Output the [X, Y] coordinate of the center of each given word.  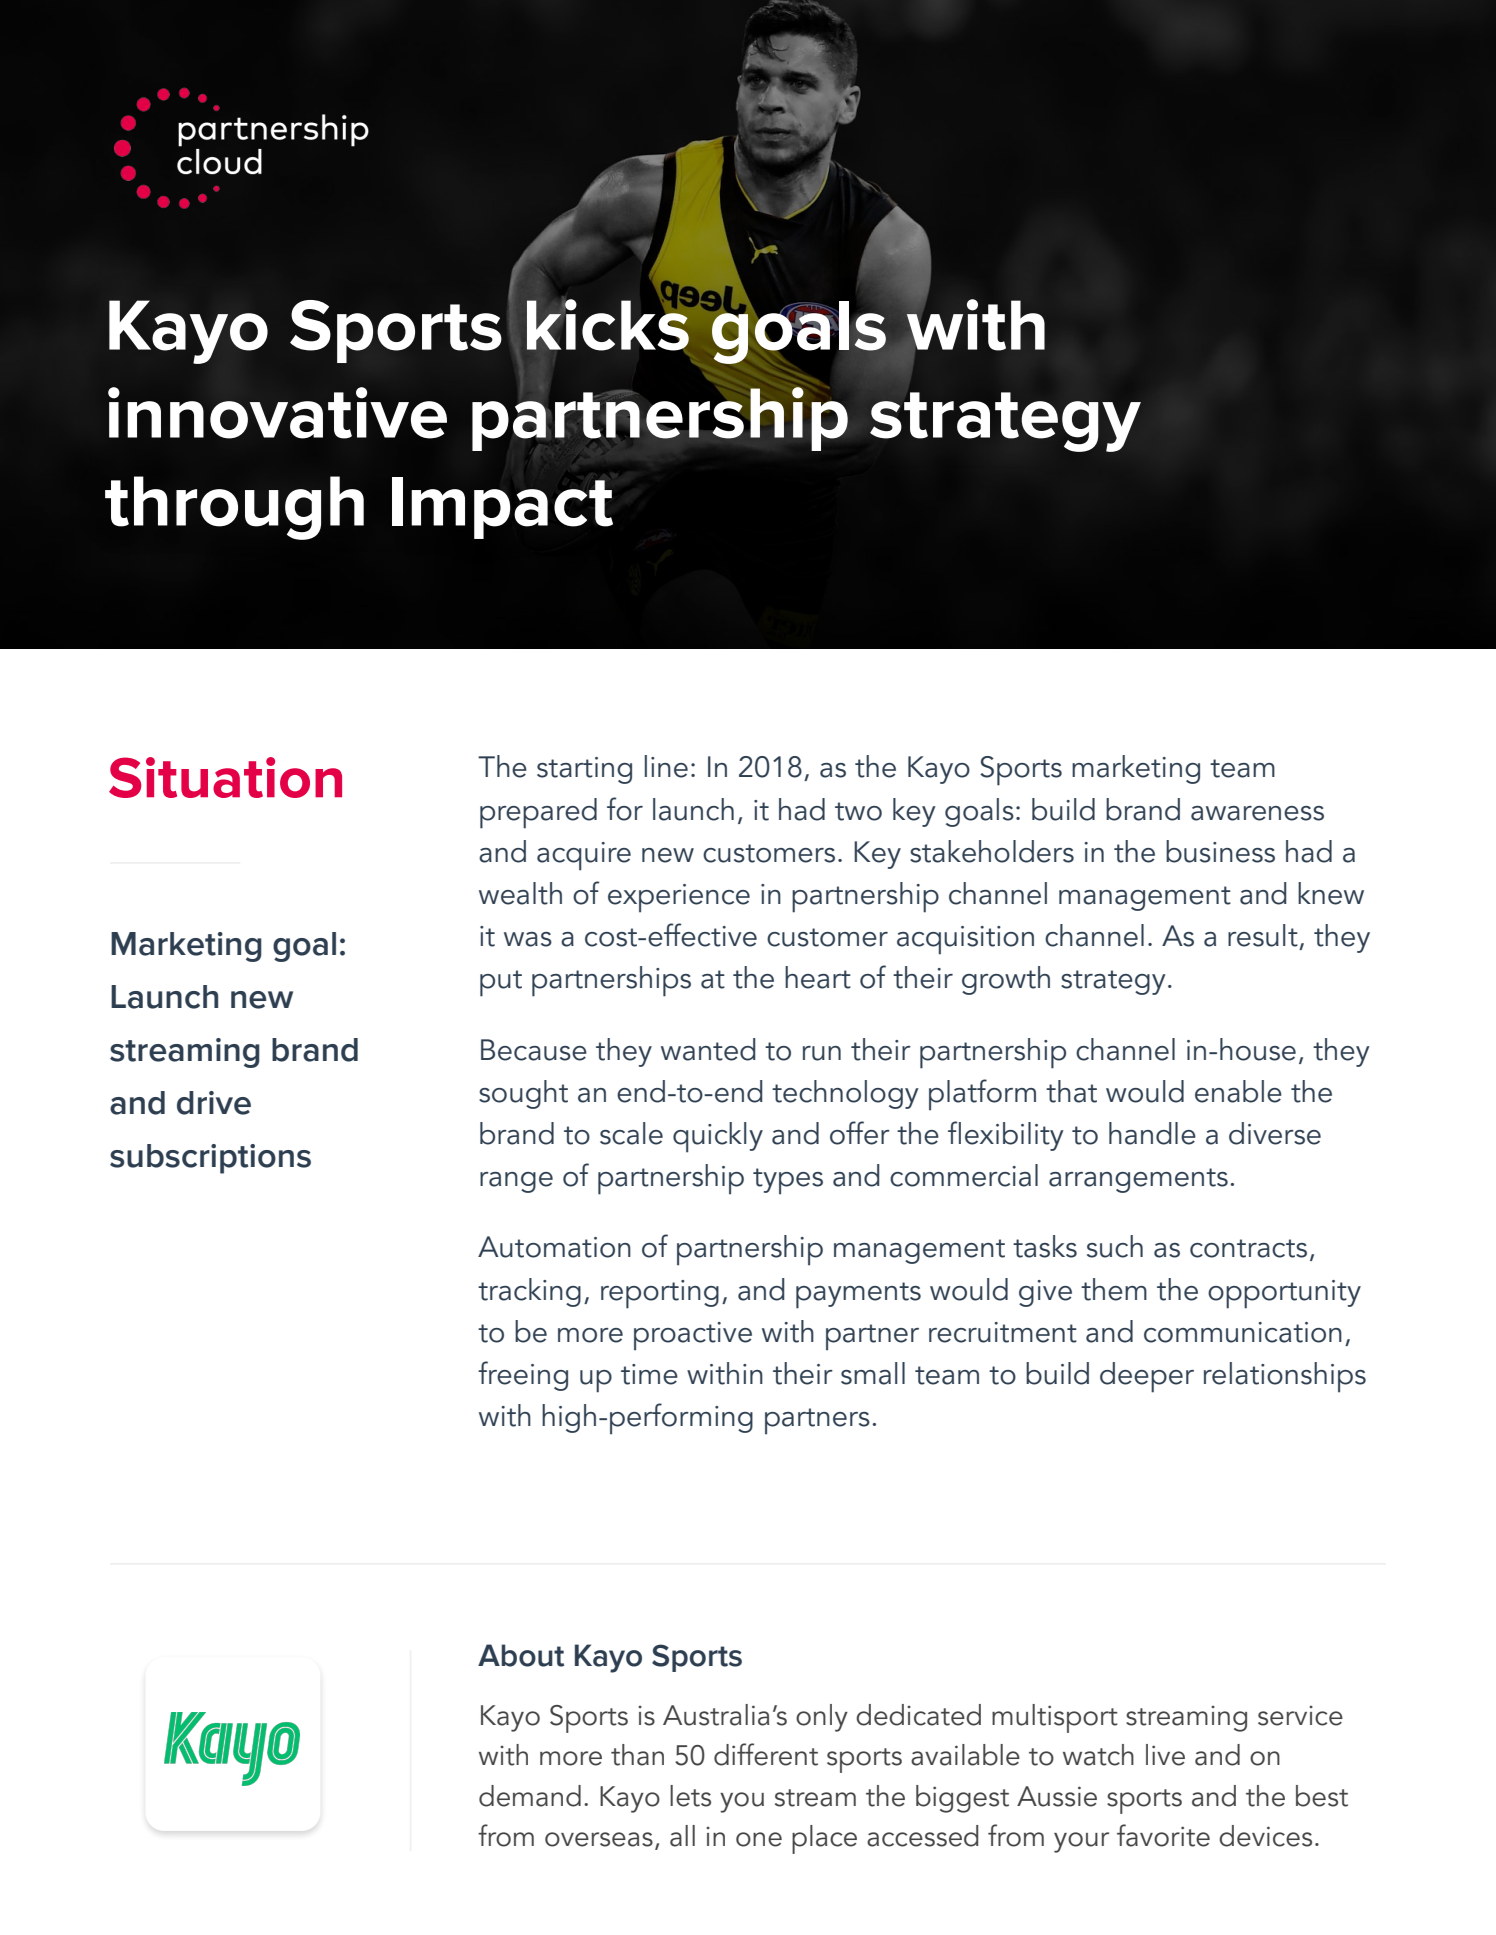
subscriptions [210, 1159]
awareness [1257, 813]
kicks [609, 324]
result [1263, 935]
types [788, 1181]
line [666, 766]
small [873, 1373]
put [501, 983]
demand [530, 1796]
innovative [277, 413]
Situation [225, 777]
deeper [1147, 1377]
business [1220, 851]
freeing [523, 1376]
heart [818, 977]
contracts [1248, 1248]
